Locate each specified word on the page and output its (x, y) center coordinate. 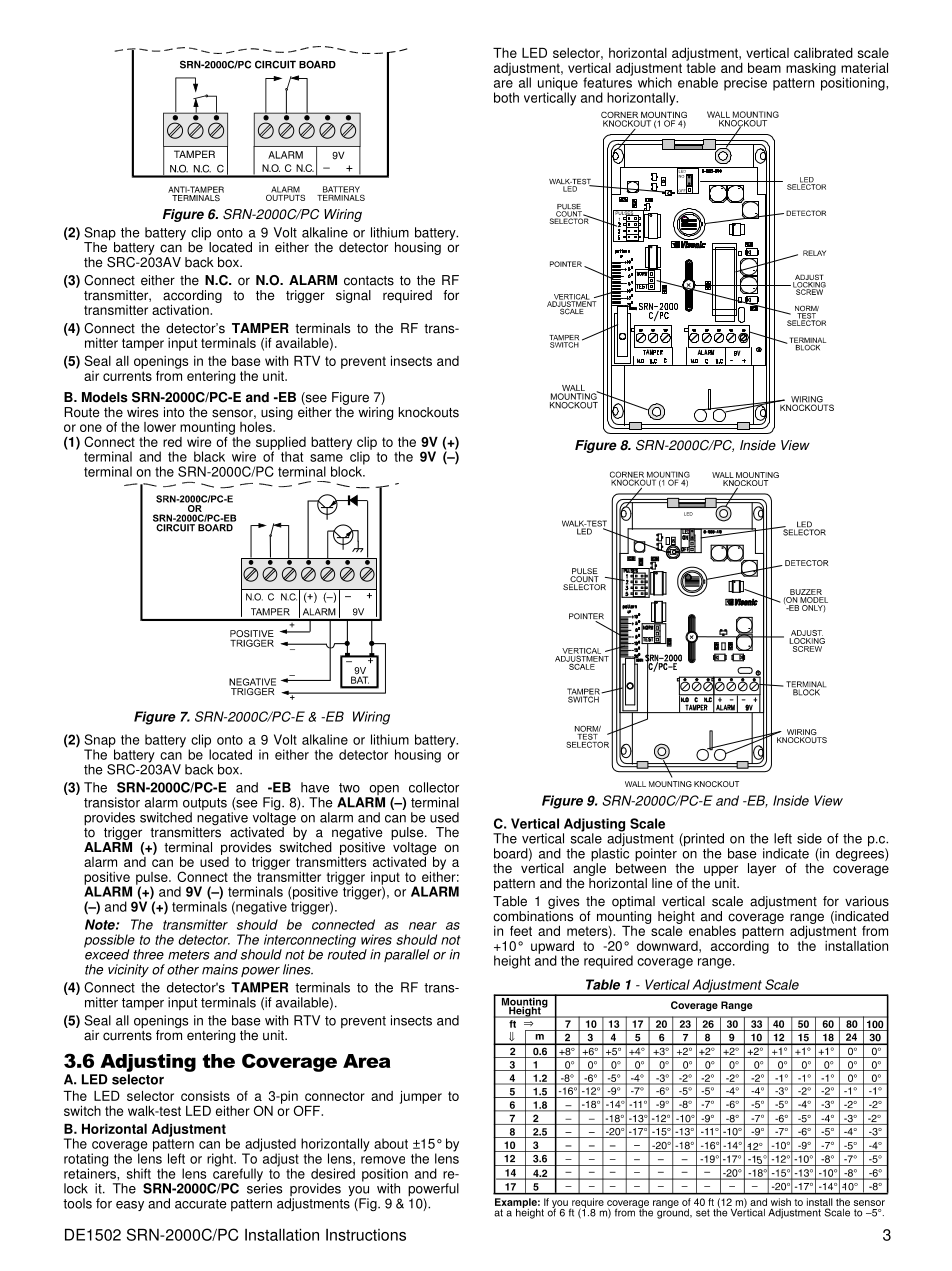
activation (181, 310)
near (423, 926)
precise (745, 84)
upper (721, 870)
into (174, 412)
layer (762, 869)
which (655, 82)
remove (383, 1160)
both (506, 97)
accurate (201, 1204)
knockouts (428, 412)
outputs (205, 805)
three (148, 954)
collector (434, 787)
